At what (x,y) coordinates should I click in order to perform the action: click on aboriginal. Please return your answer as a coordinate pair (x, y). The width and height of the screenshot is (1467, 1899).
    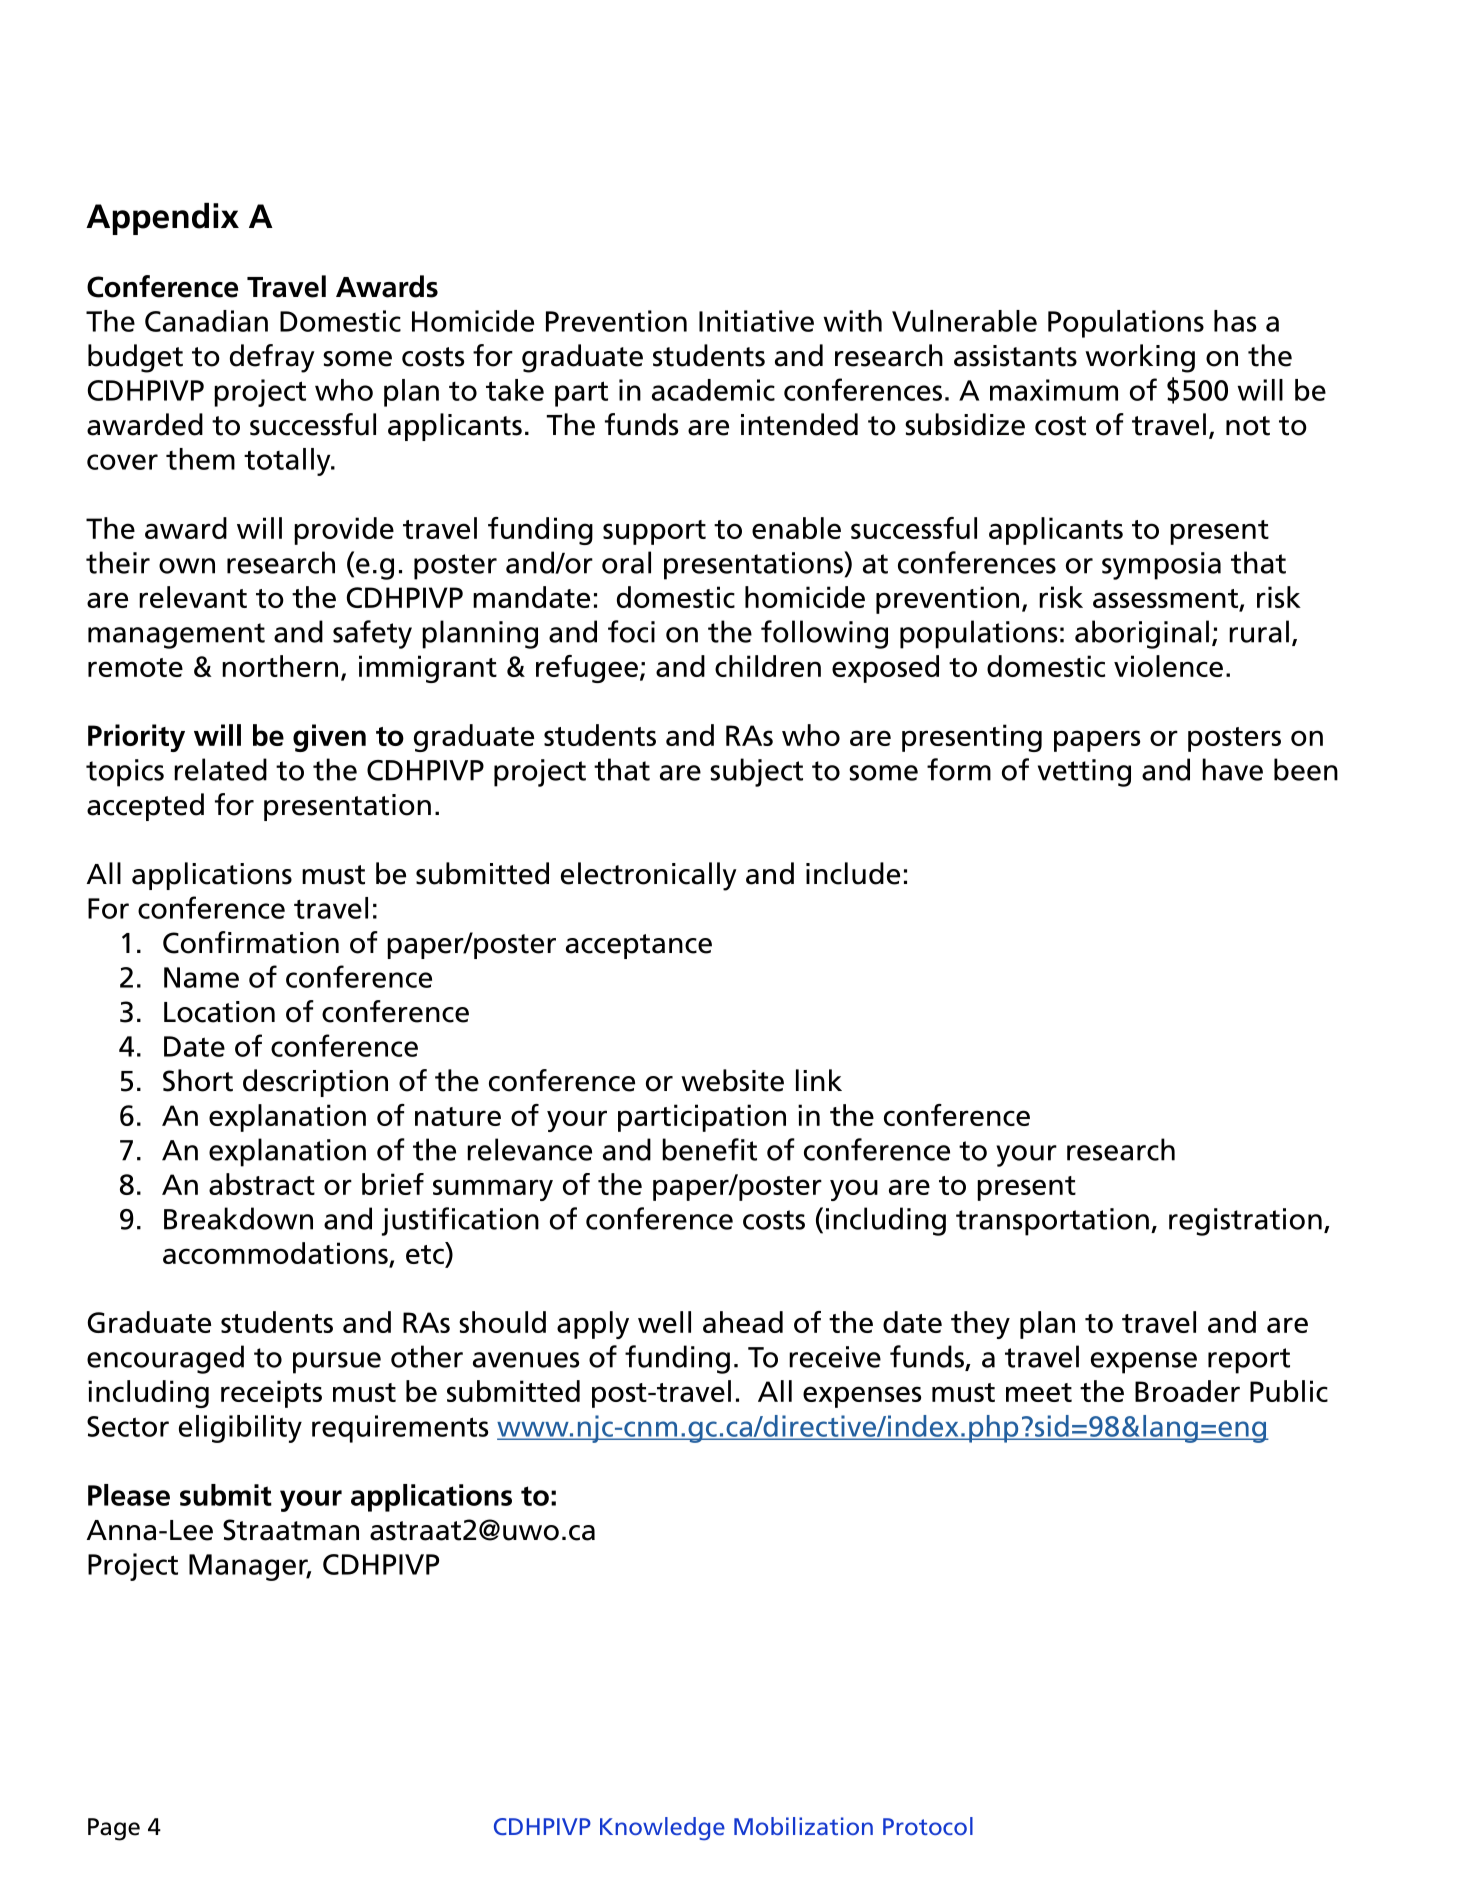
    Looking at the image, I should click on (1142, 634).
